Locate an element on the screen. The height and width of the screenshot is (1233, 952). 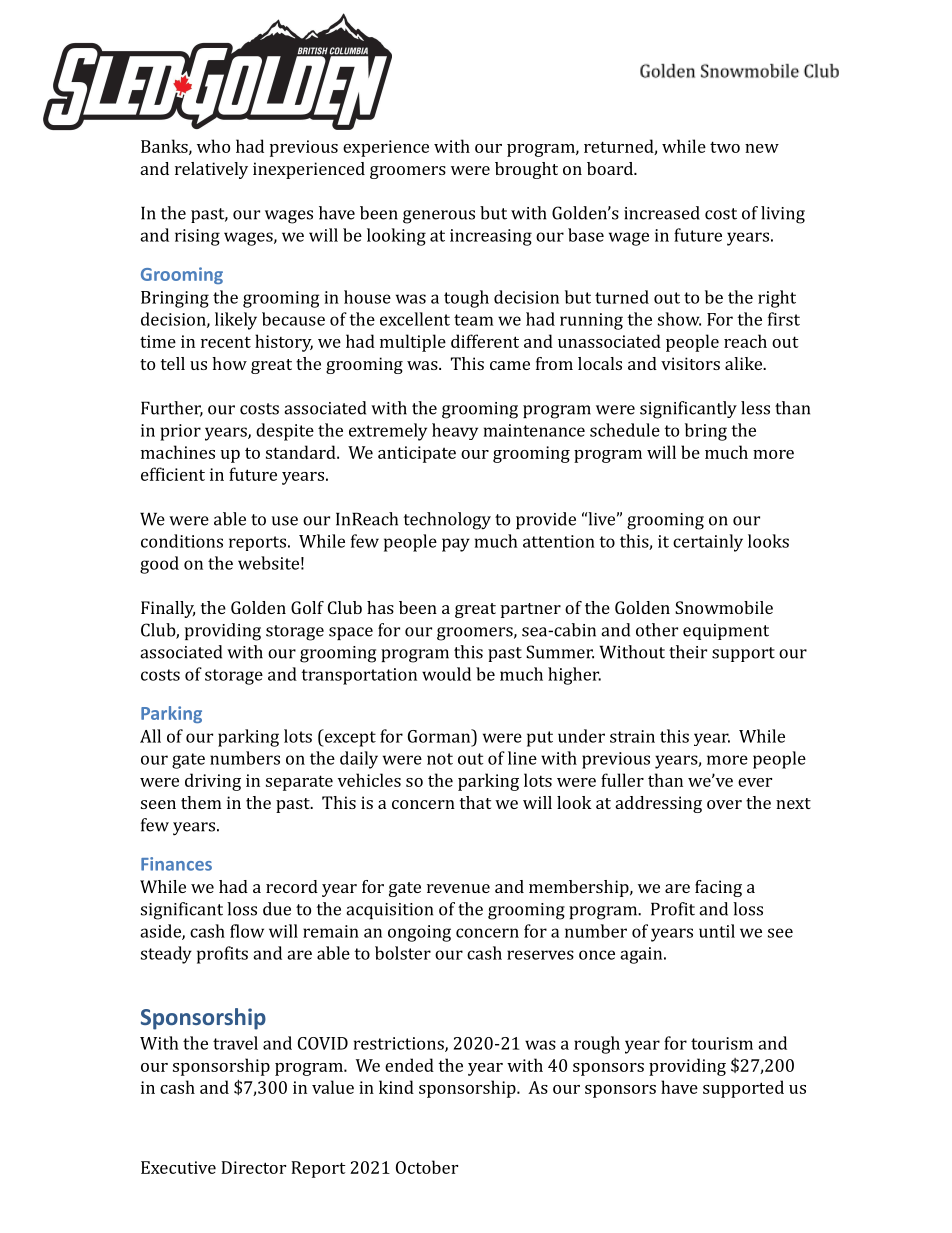
technology is located at coordinates (447, 521).
